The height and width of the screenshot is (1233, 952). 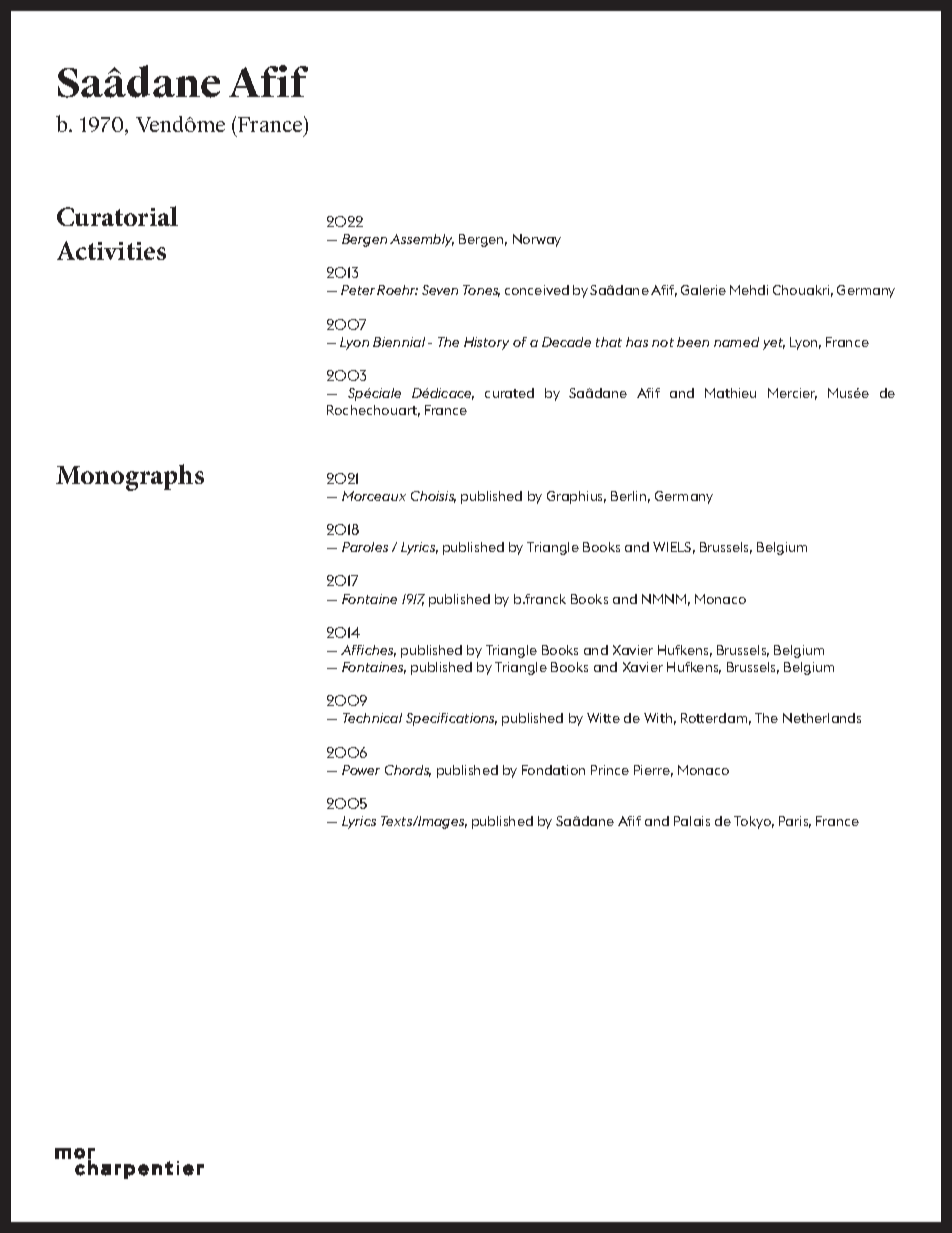 What do you see at coordinates (117, 216) in the screenshot?
I see `Curatorial` at bounding box center [117, 216].
